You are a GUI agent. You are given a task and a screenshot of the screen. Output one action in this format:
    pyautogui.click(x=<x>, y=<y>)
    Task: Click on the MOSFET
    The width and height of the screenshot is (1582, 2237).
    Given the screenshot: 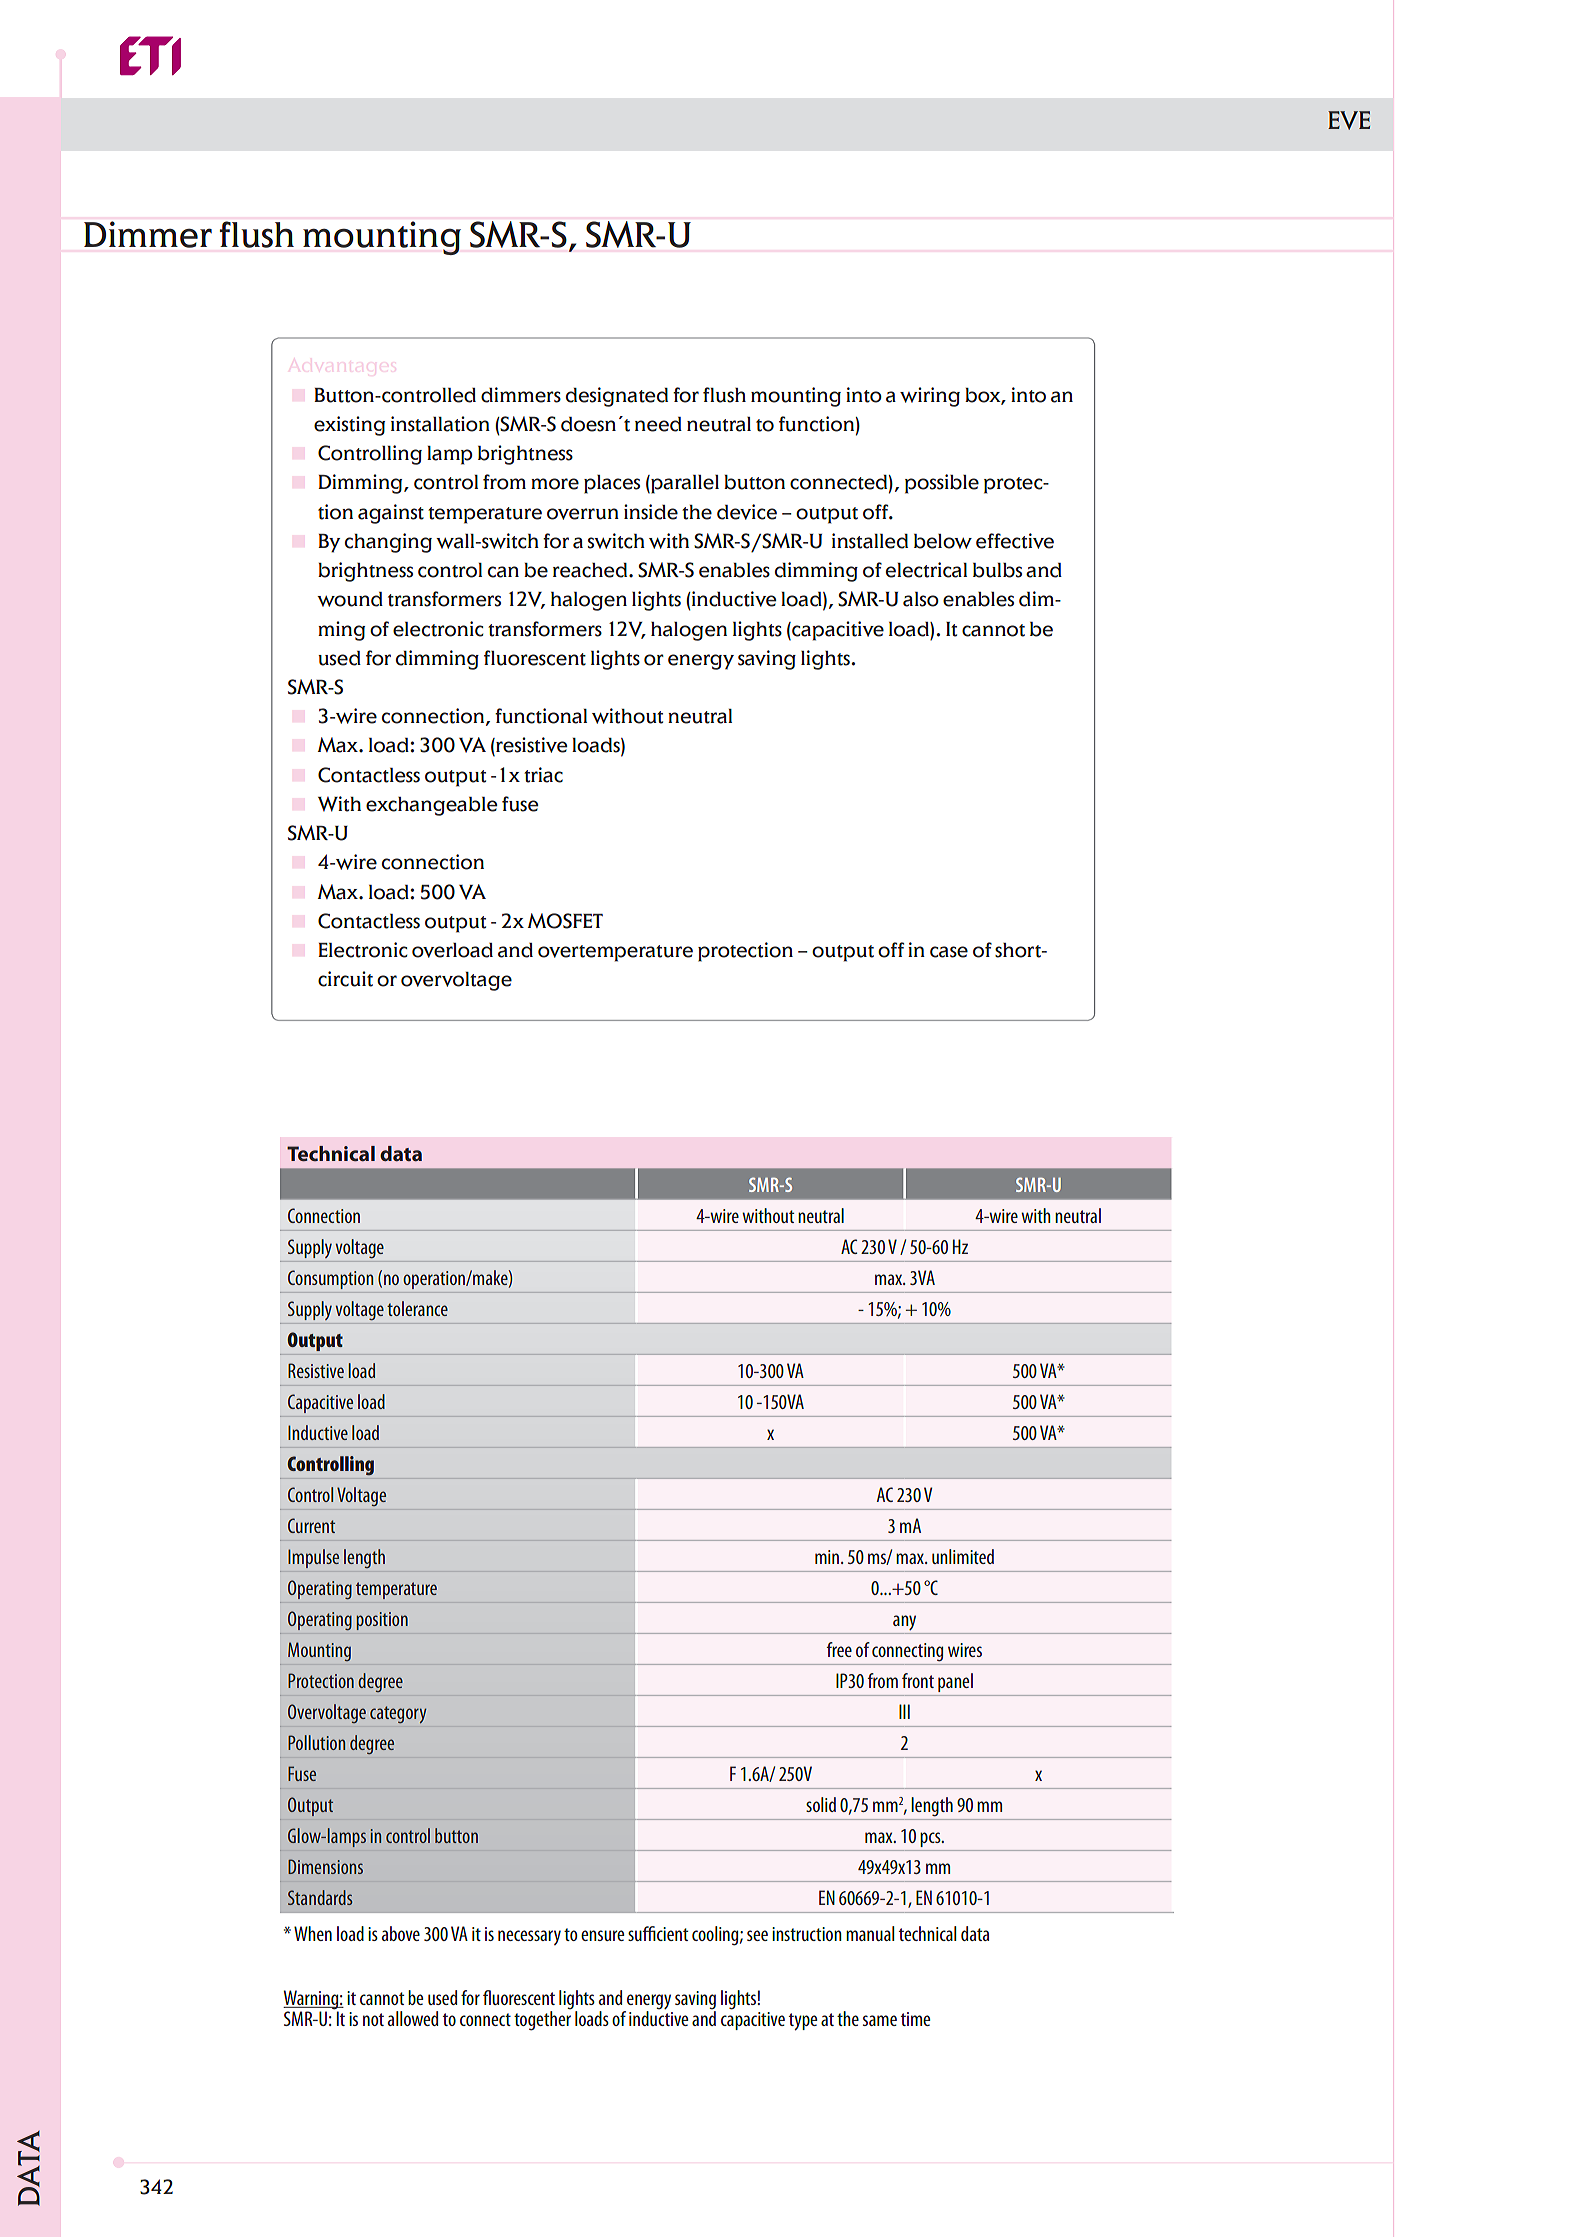 What is the action you would take?
    pyautogui.click(x=565, y=921)
